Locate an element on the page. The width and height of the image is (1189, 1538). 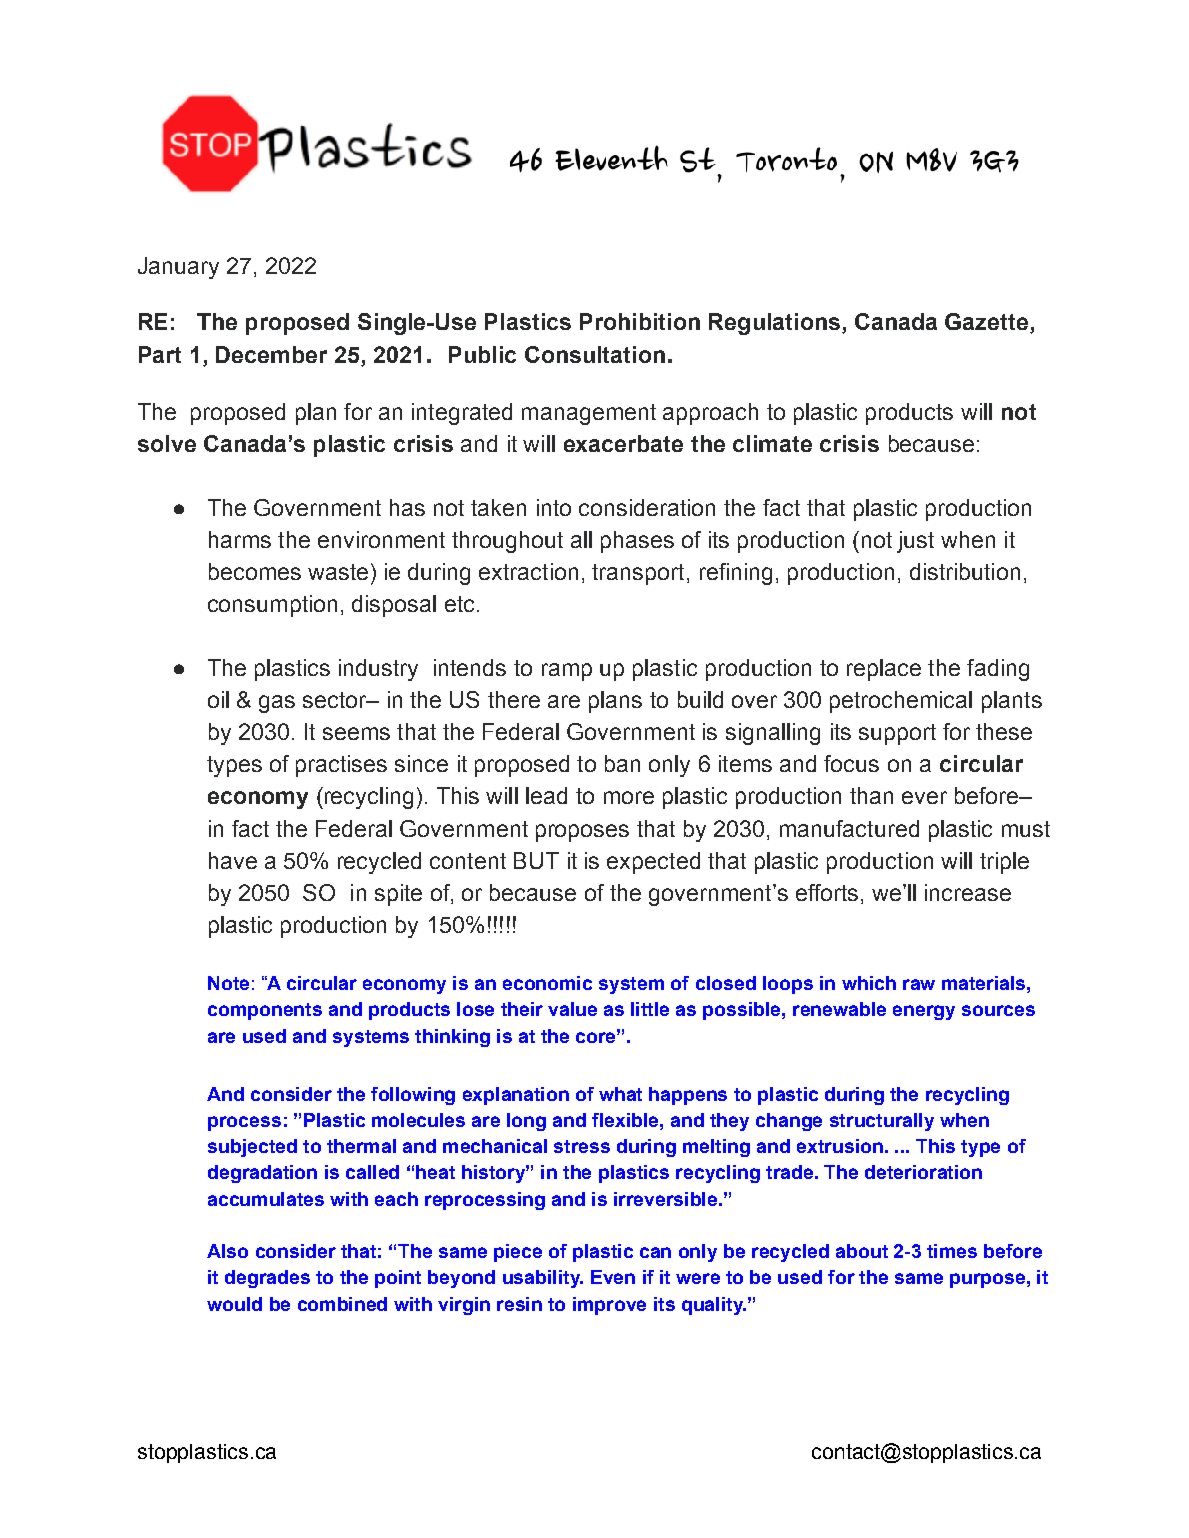
Prohibition is located at coordinates (640, 321).
